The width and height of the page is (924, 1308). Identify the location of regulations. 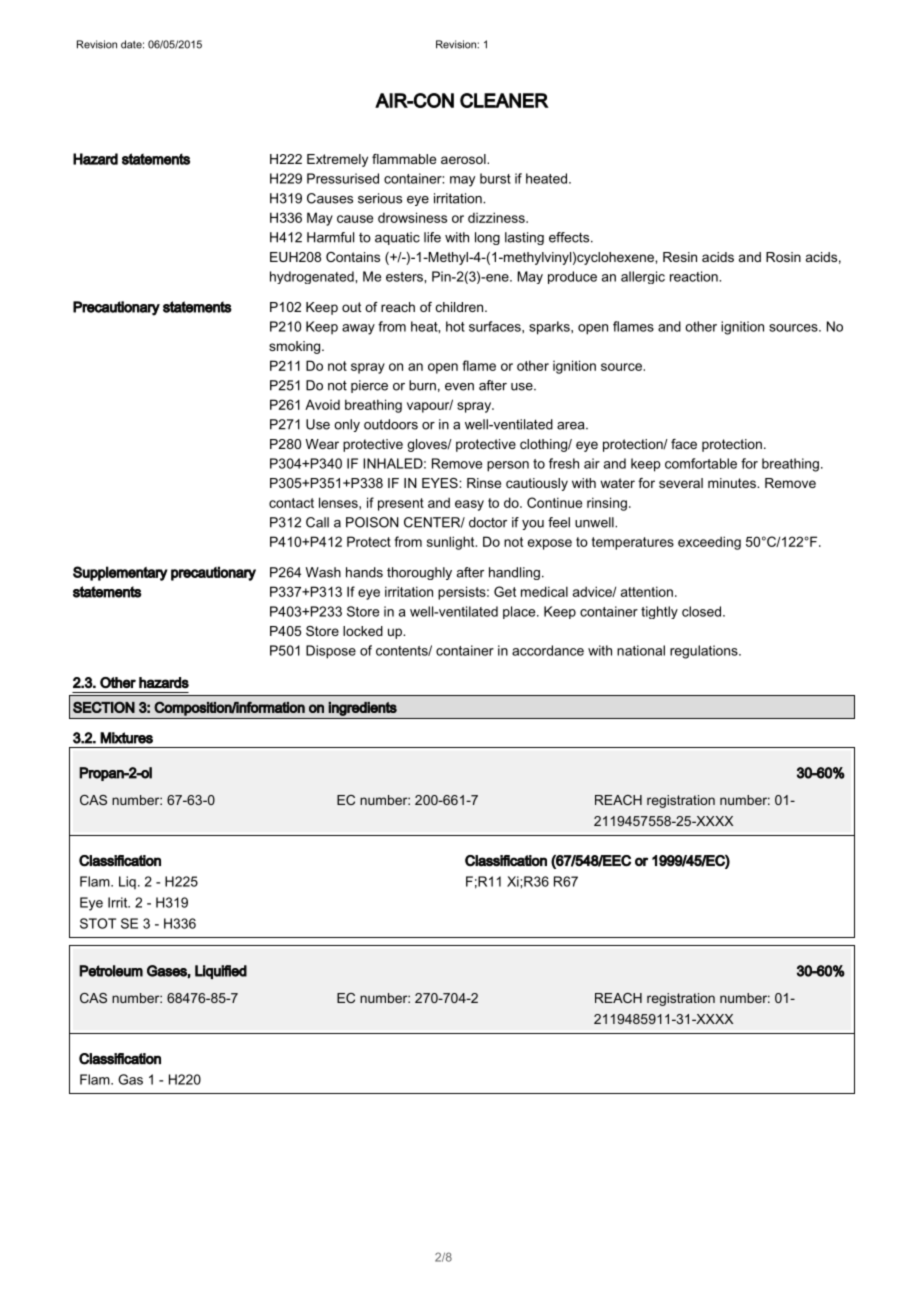
(705, 652).
